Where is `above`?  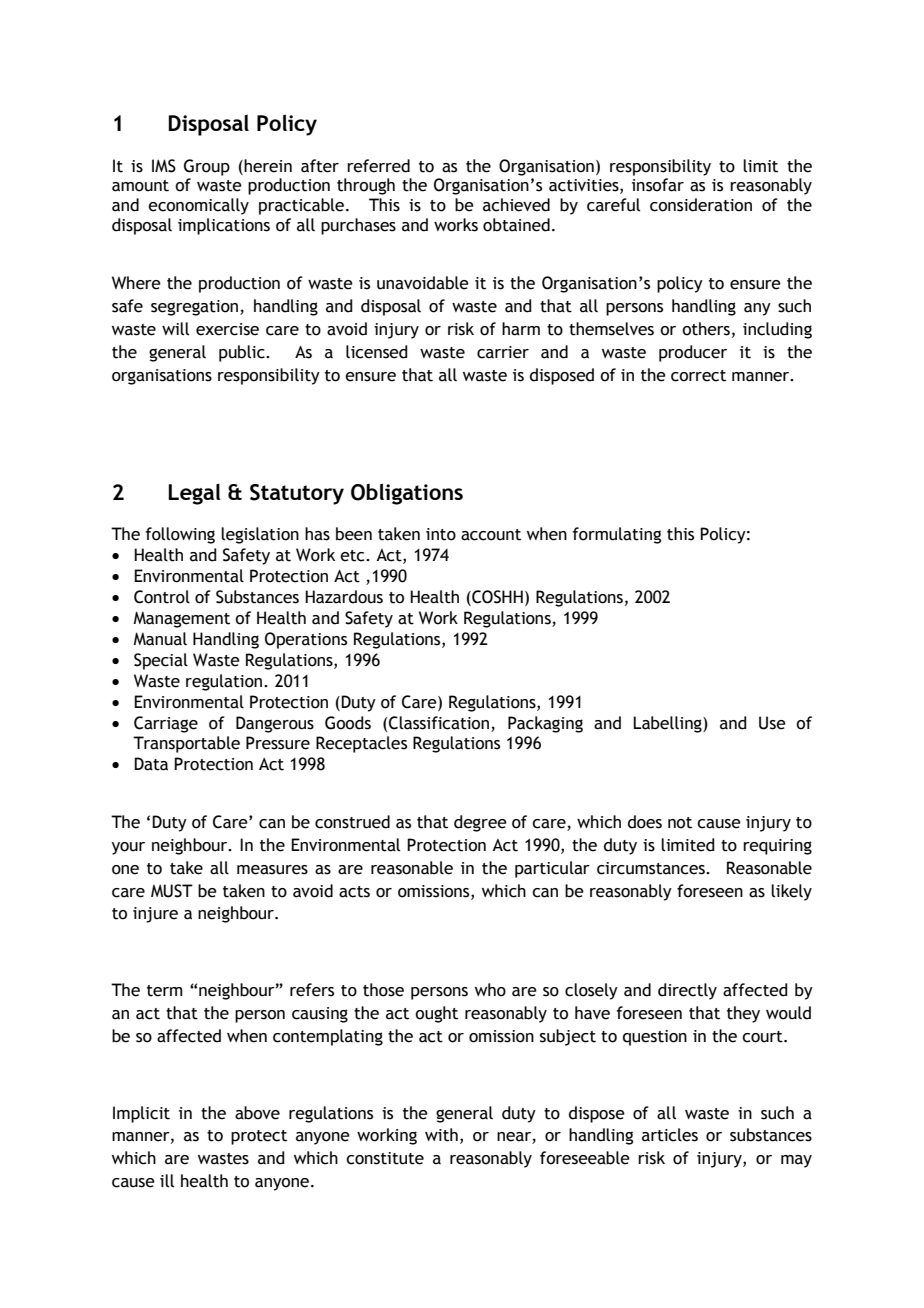
above is located at coordinates (257, 1113).
